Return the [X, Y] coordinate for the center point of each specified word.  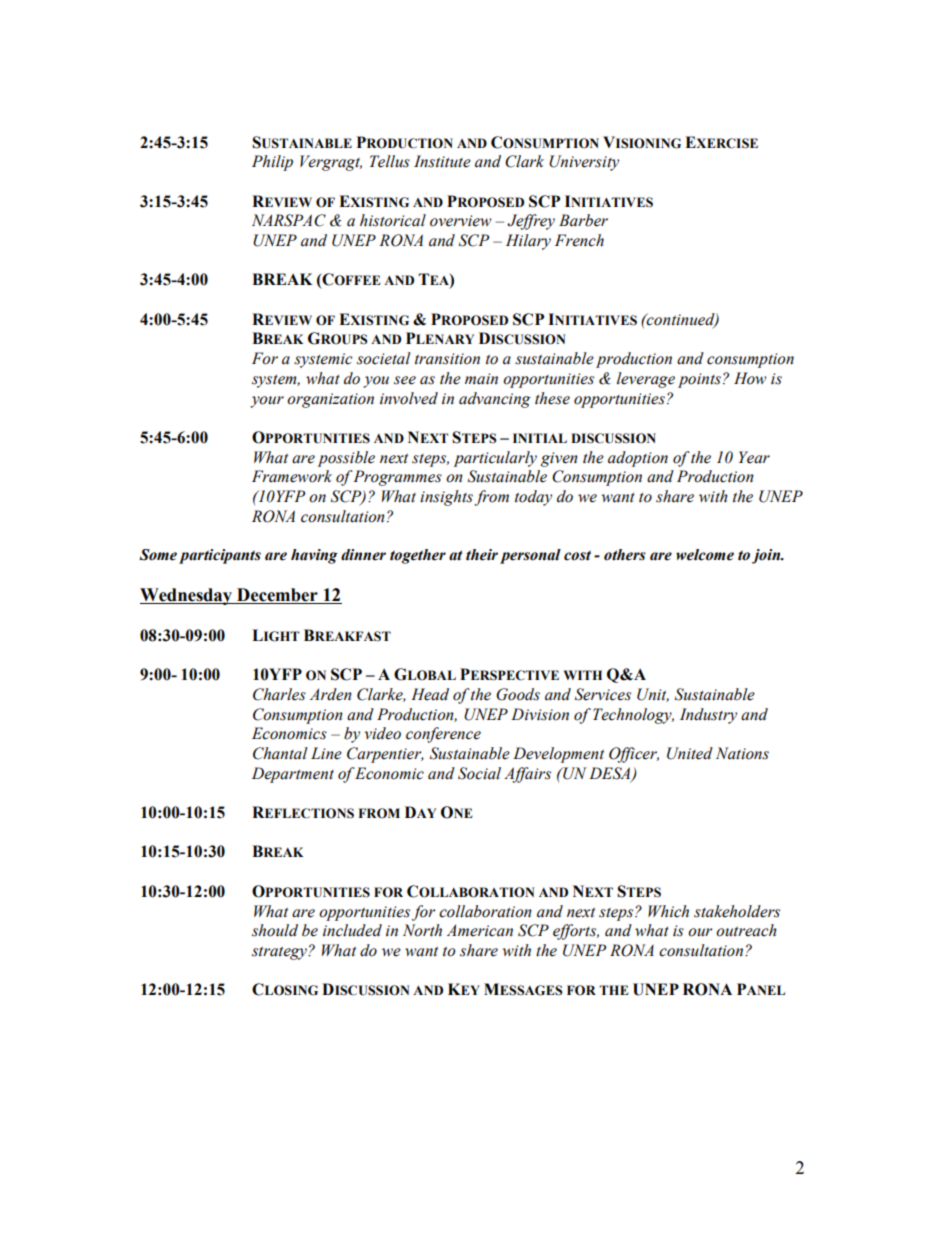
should [275, 930]
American [480, 930]
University [584, 163]
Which [668, 911]
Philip [272, 163]
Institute [442, 161]
